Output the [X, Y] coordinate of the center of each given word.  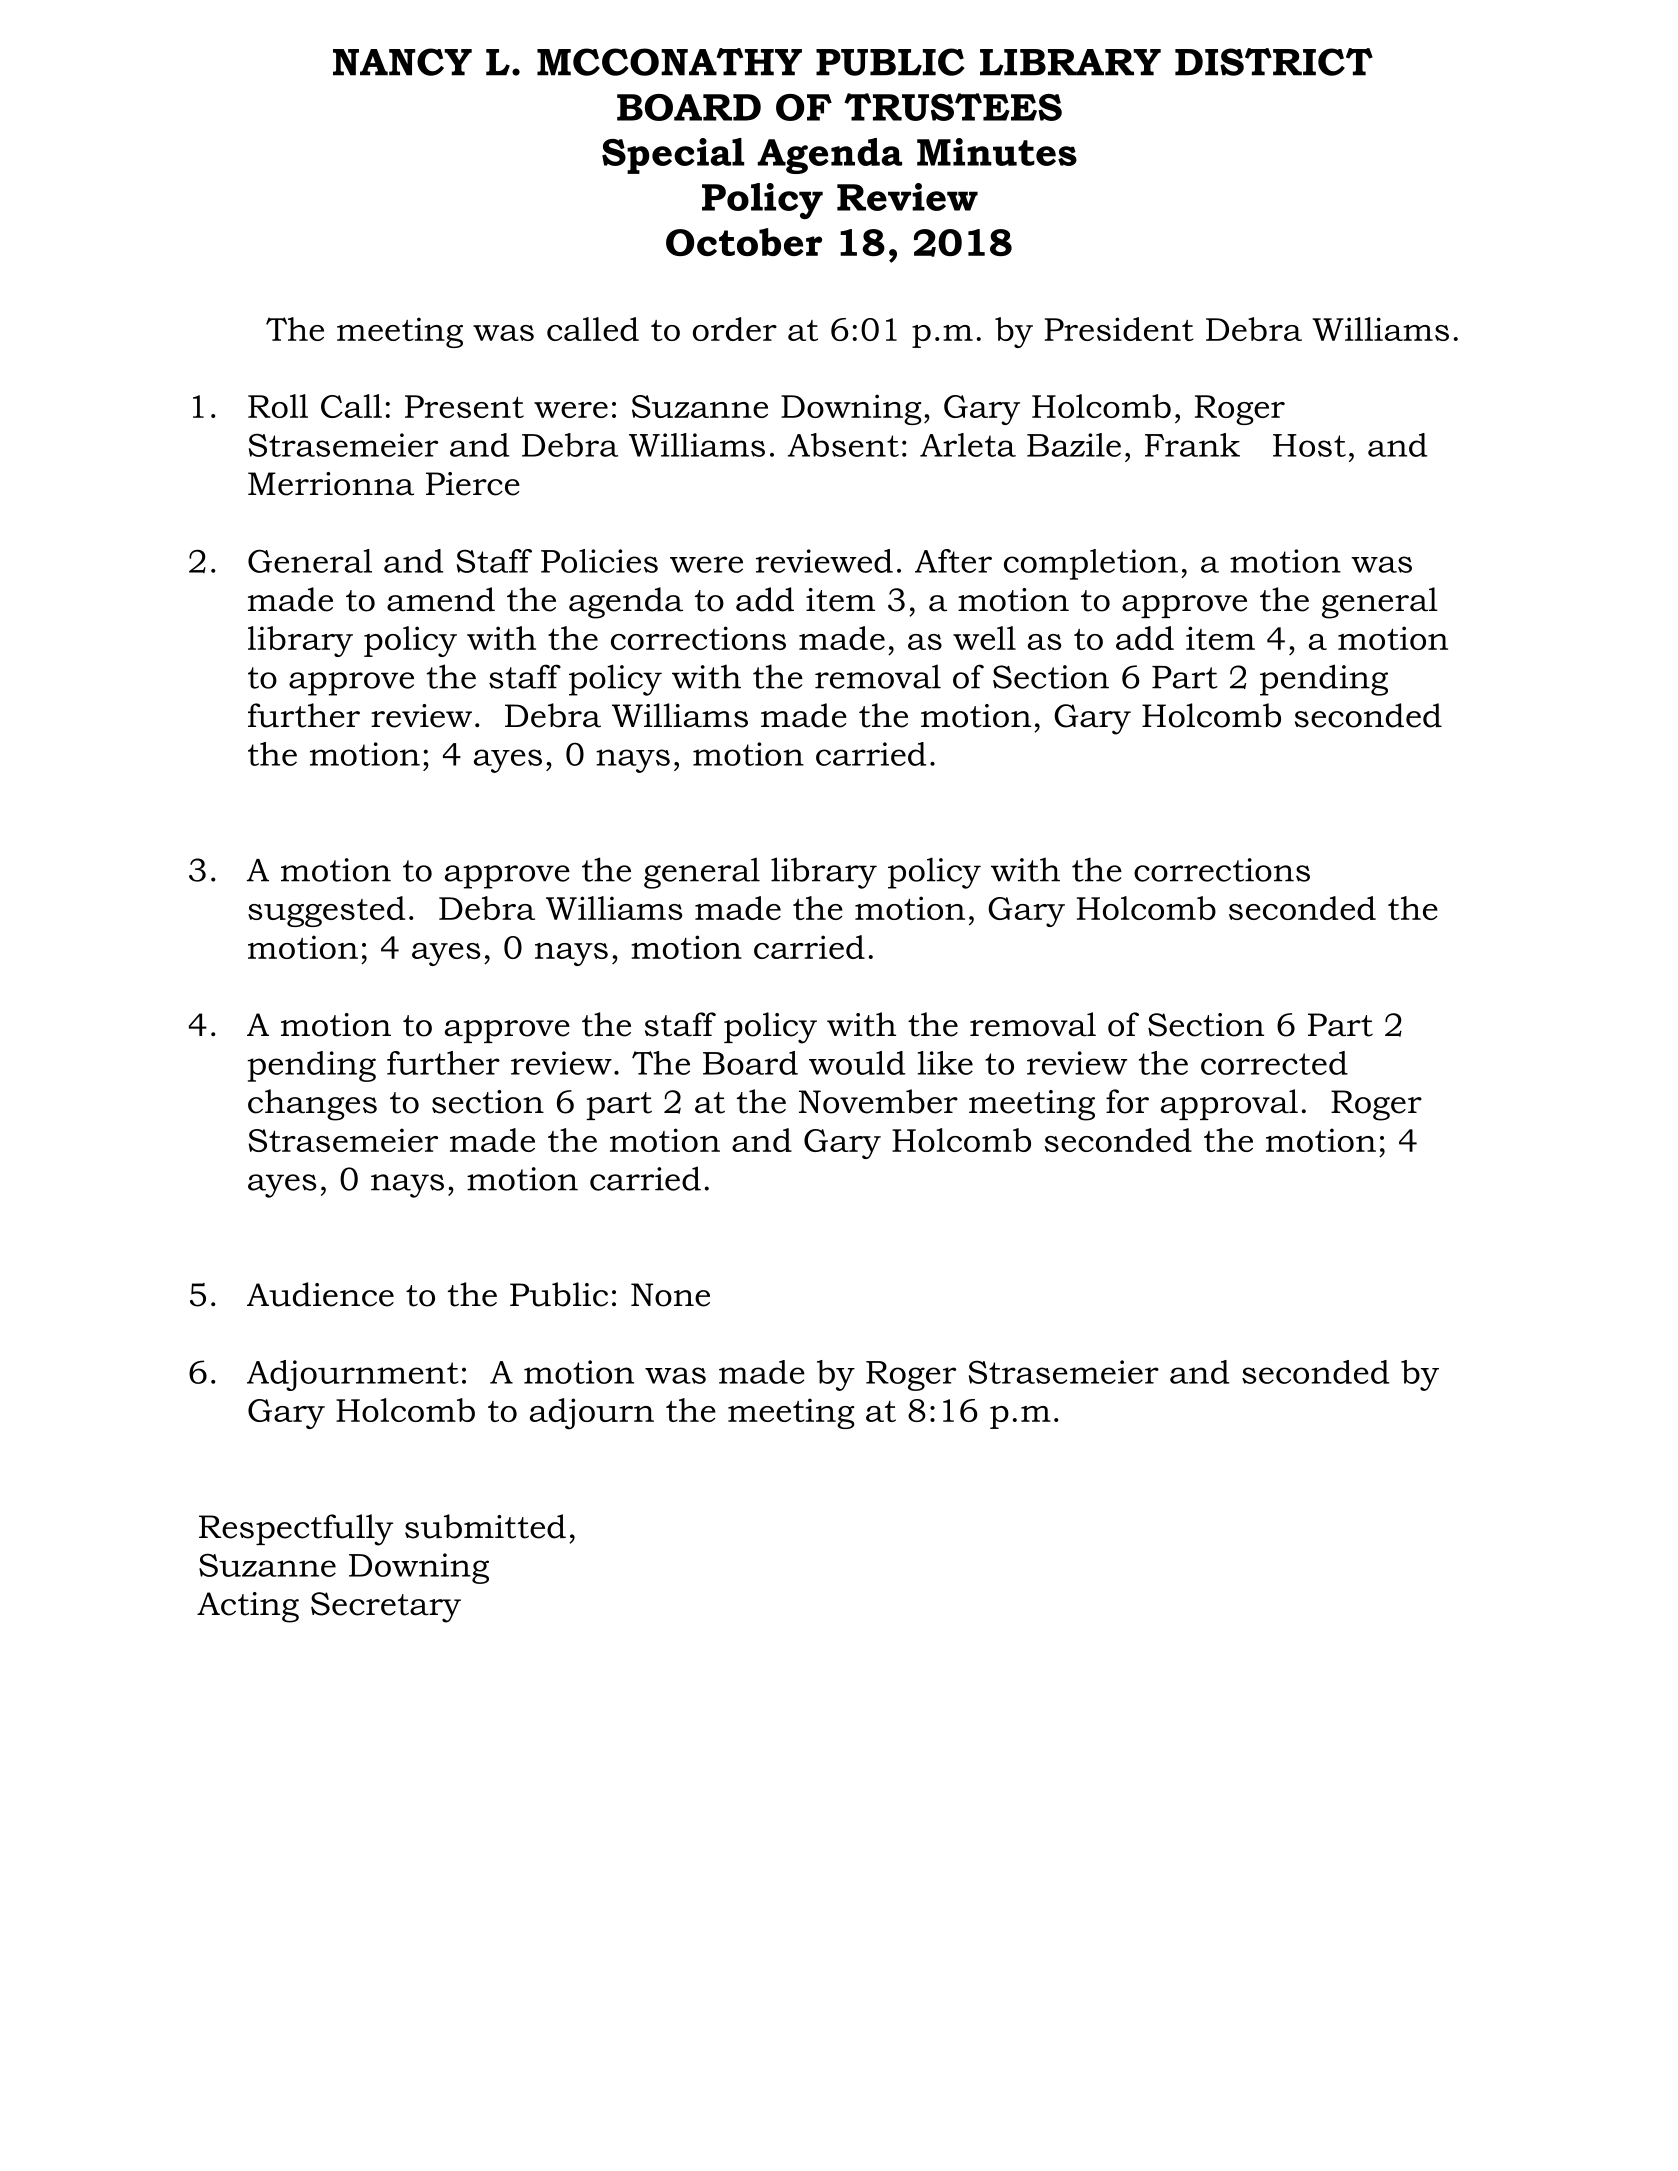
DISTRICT [1274, 62]
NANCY [402, 62]
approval [1229, 1104]
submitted [485, 1526]
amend [441, 599]
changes [312, 1105]
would [857, 1063]
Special [673, 156]
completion [1091, 564]
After [953, 561]
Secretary [386, 1607]
